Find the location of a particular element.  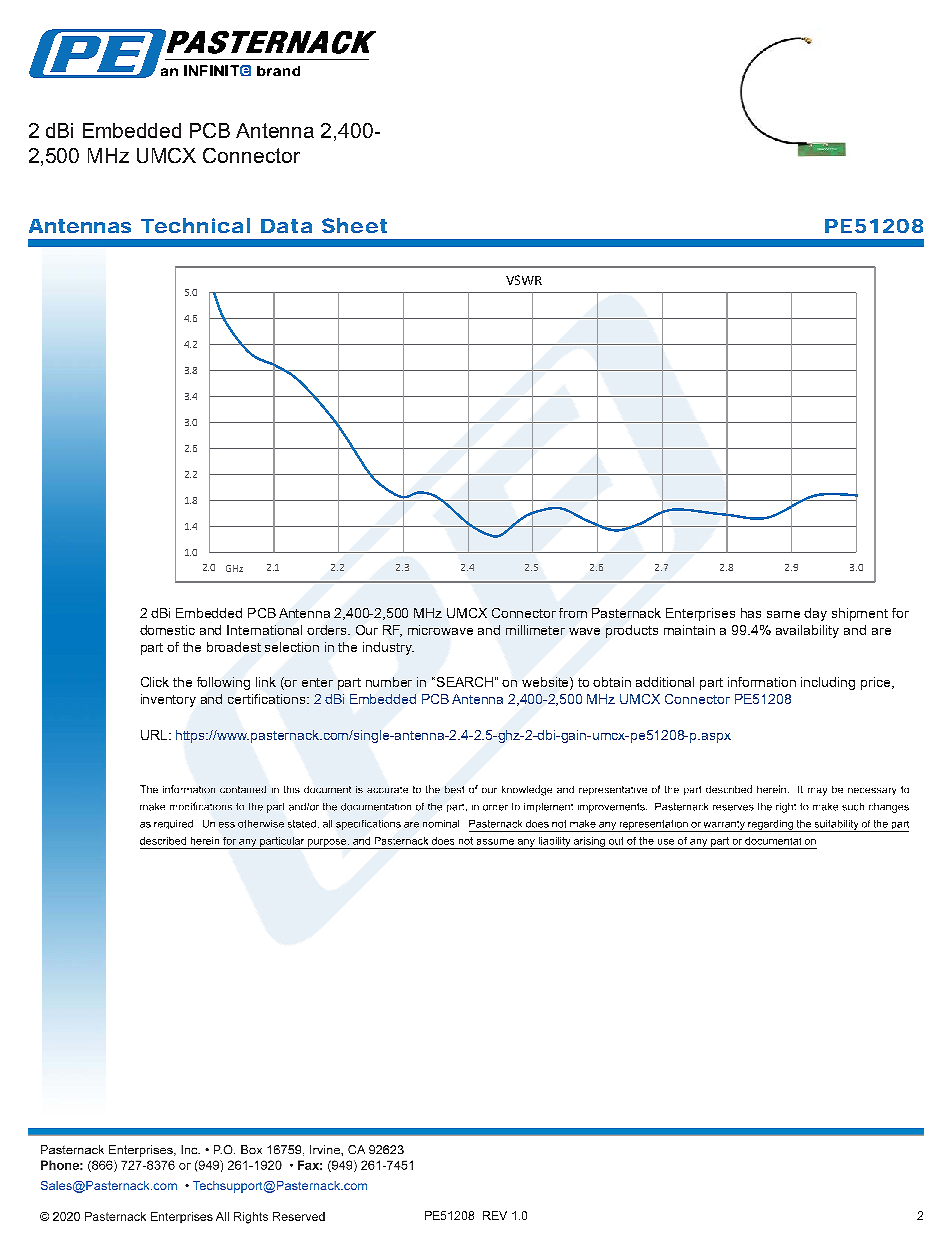

inventory is located at coordinates (168, 700).
